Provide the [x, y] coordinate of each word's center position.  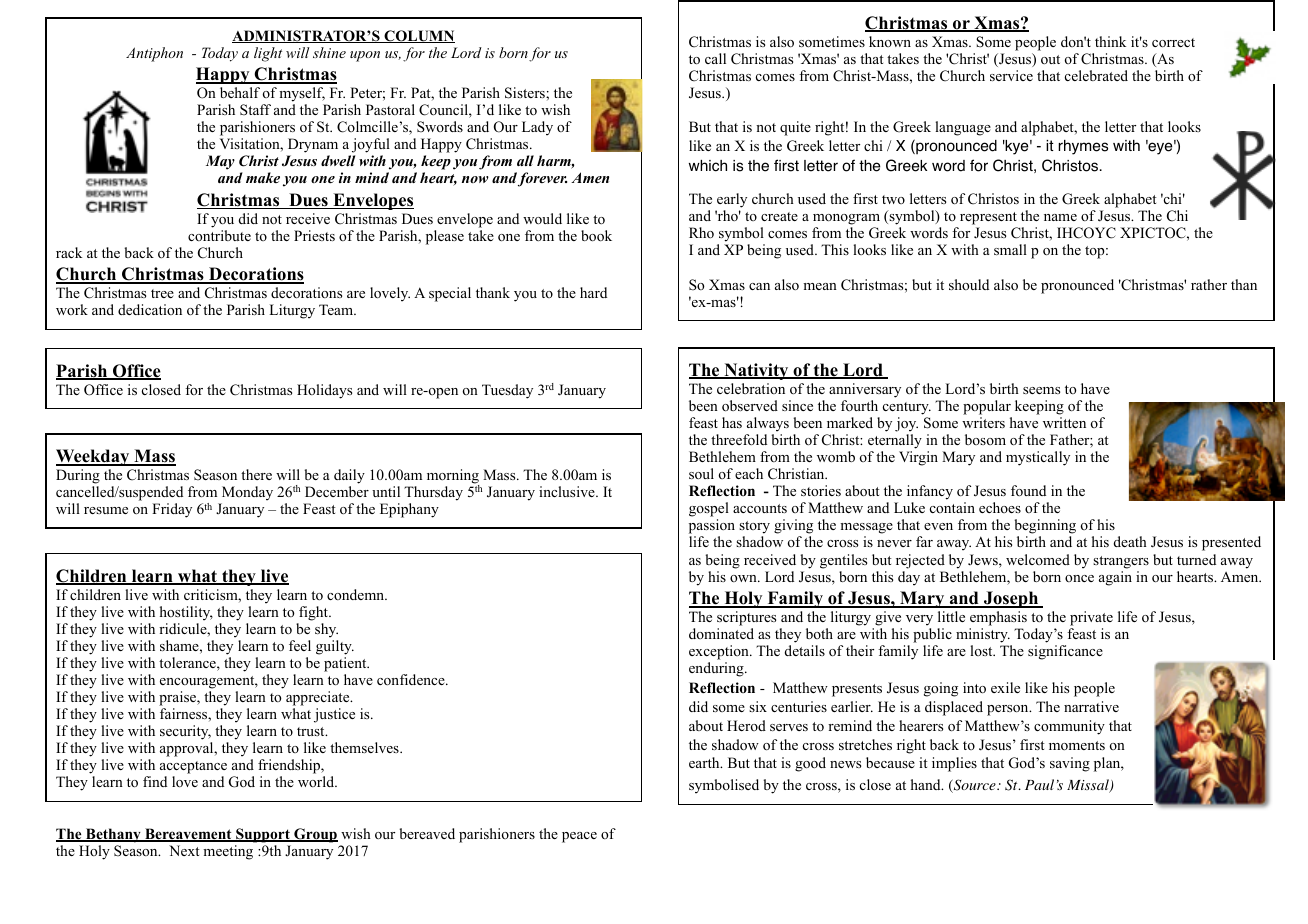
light [268, 54]
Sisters [526, 93]
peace [579, 837]
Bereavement [188, 835]
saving [1070, 764]
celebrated [1096, 75]
